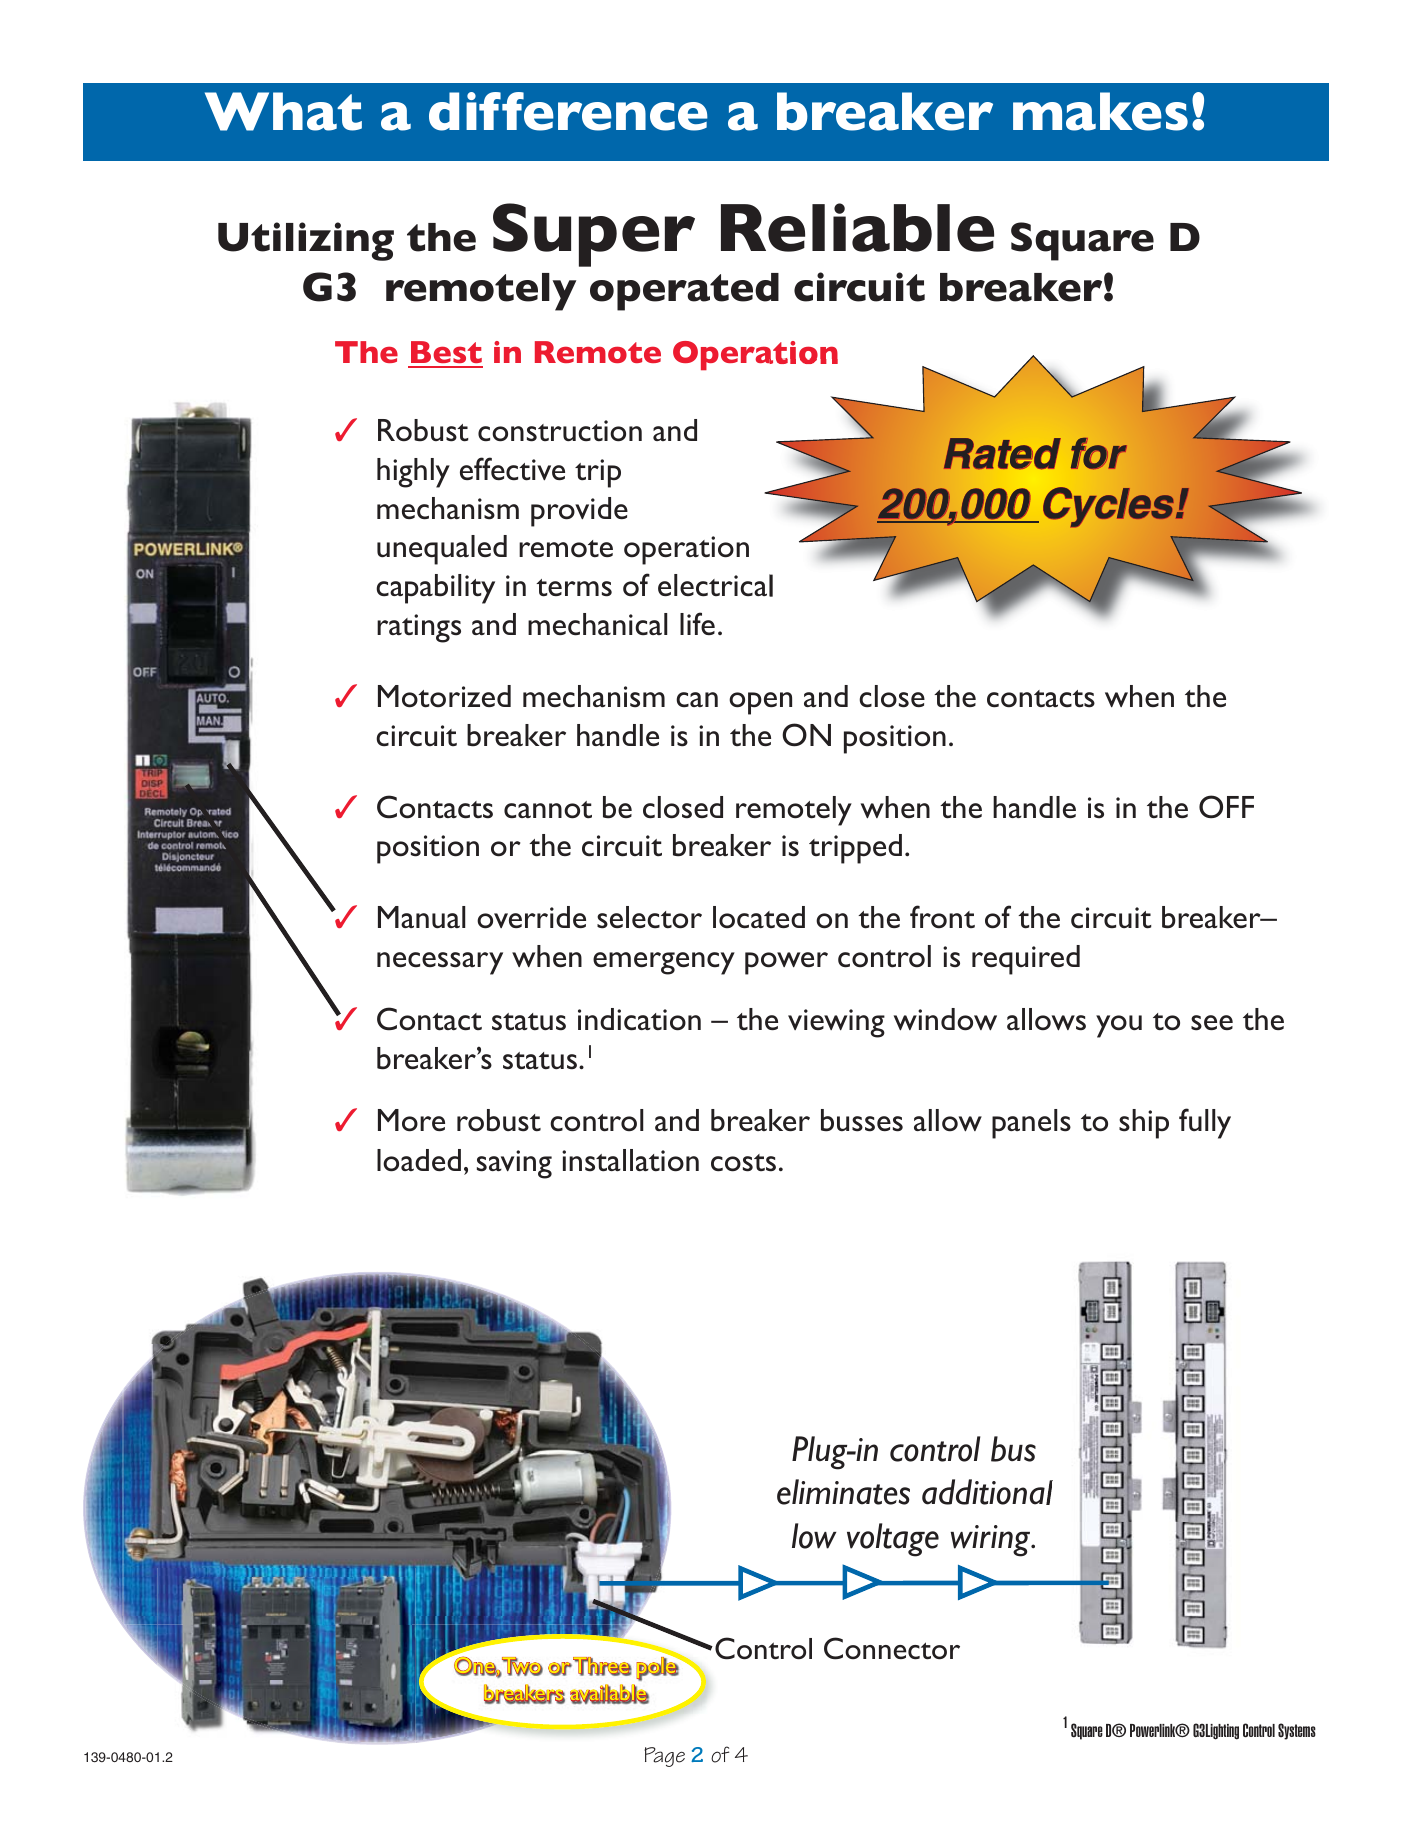 The width and height of the screenshot is (1412, 1828). Describe the element at coordinates (1100, 111) in the screenshot. I see `makes` at that location.
